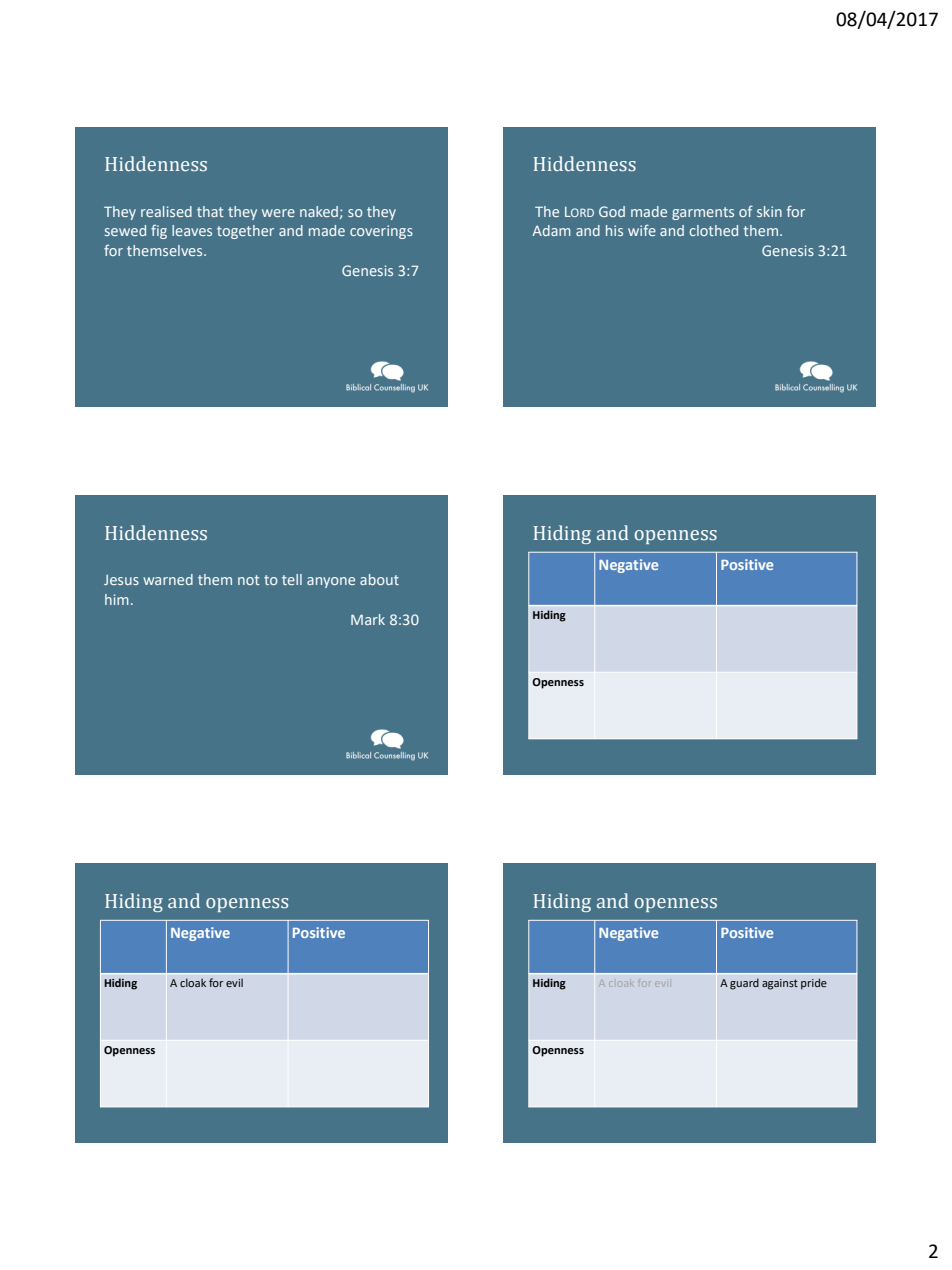  I want to click on Mark, so click(368, 619).
